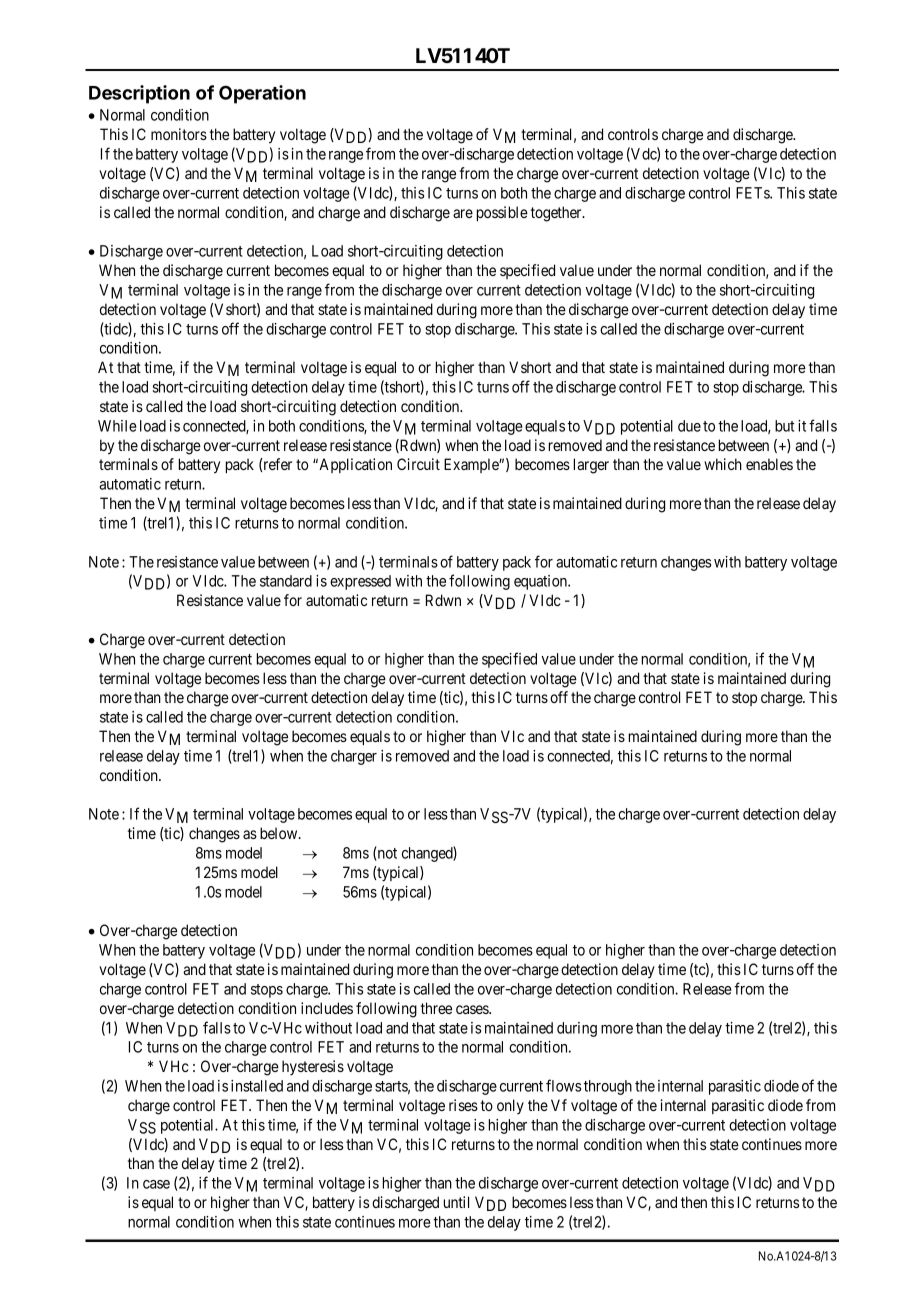 Image resolution: width=924 pixels, height=1308 pixels. What do you see at coordinates (557, 214) in the document?
I see `together` at bounding box center [557, 214].
